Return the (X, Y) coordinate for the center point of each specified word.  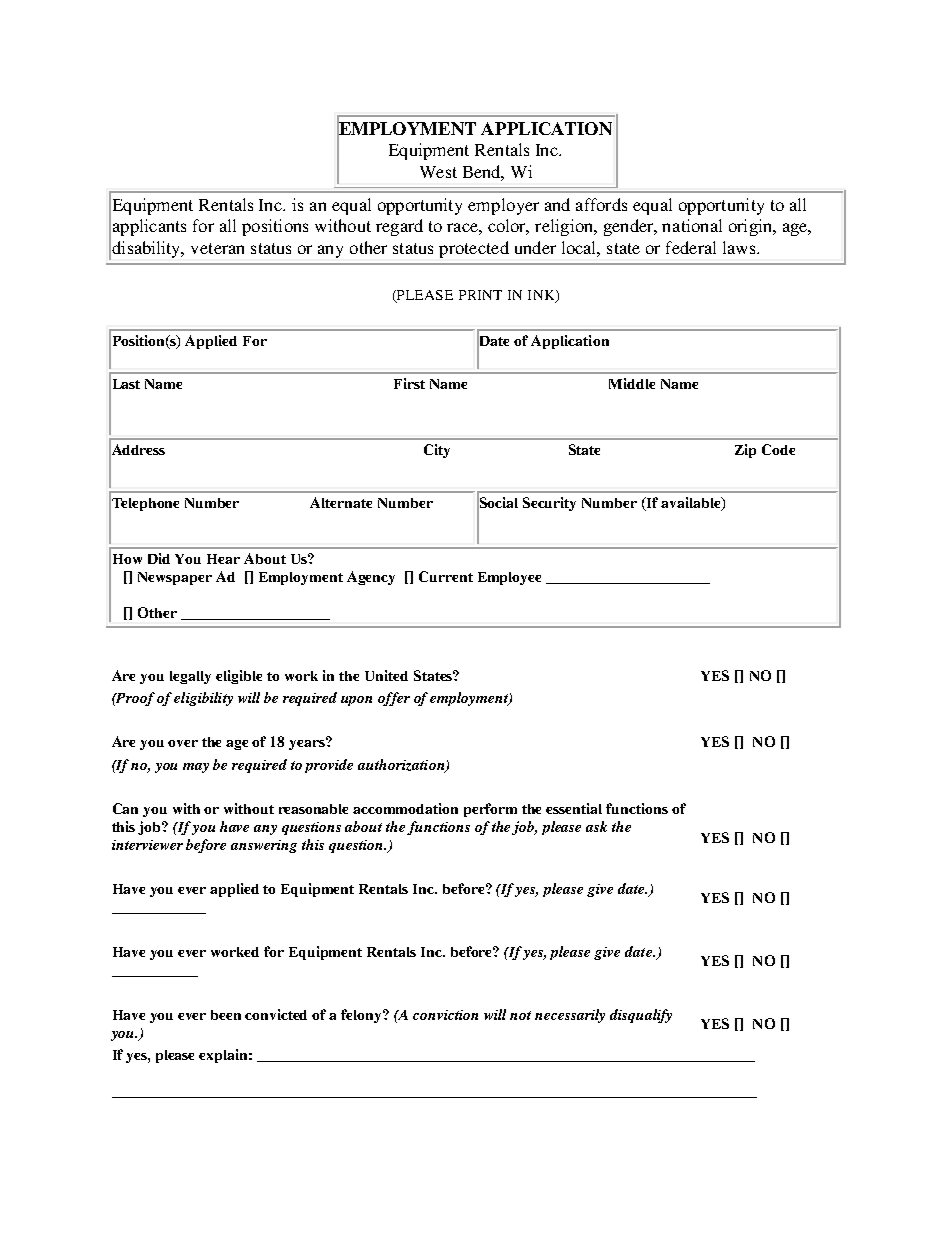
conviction (445, 1015)
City (437, 451)
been (226, 1015)
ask (596, 826)
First (409, 383)
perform (490, 810)
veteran (217, 248)
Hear (223, 559)
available (692, 504)
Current (446, 576)
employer (503, 206)
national (692, 225)
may (196, 768)
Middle (632, 383)
